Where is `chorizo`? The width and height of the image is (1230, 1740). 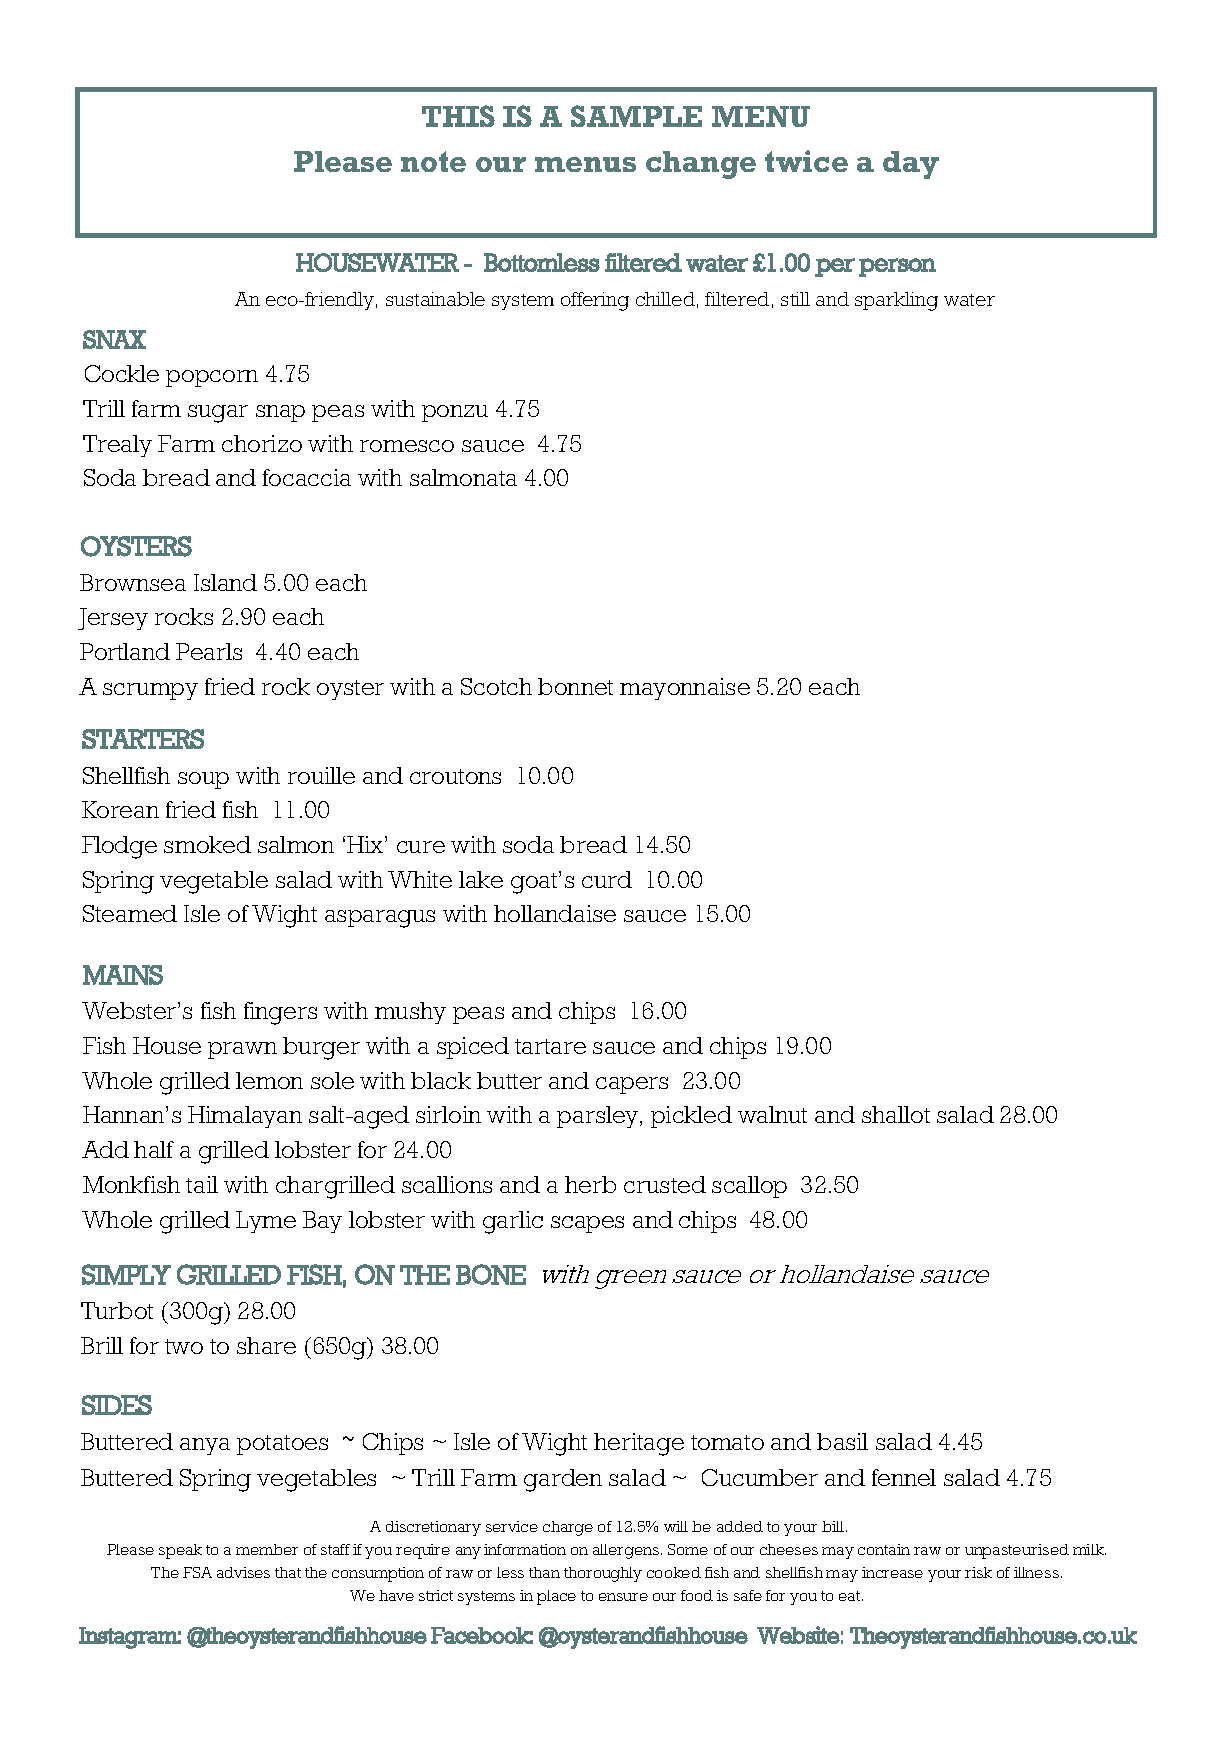
chorizo is located at coordinates (262, 443).
